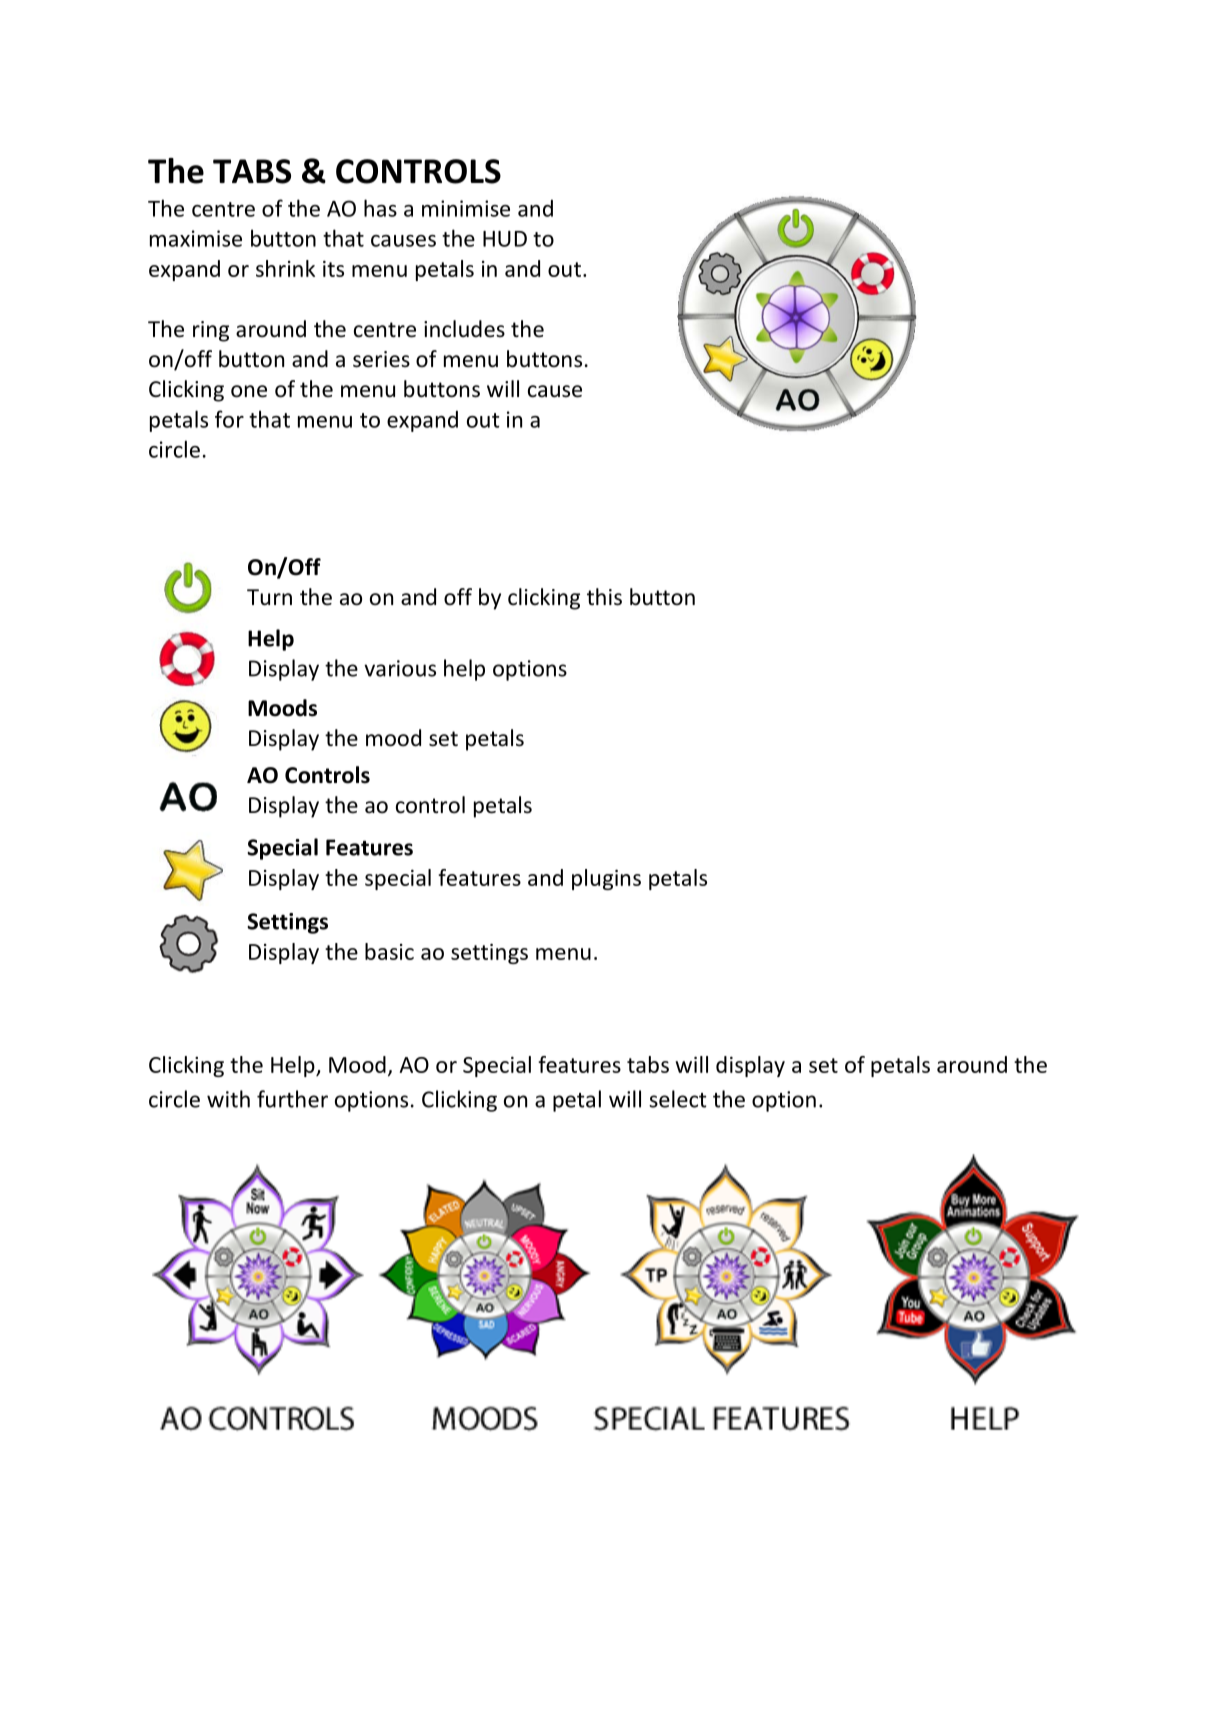  Describe the element at coordinates (466, 208) in the screenshot. I see `minimise` at that location.
